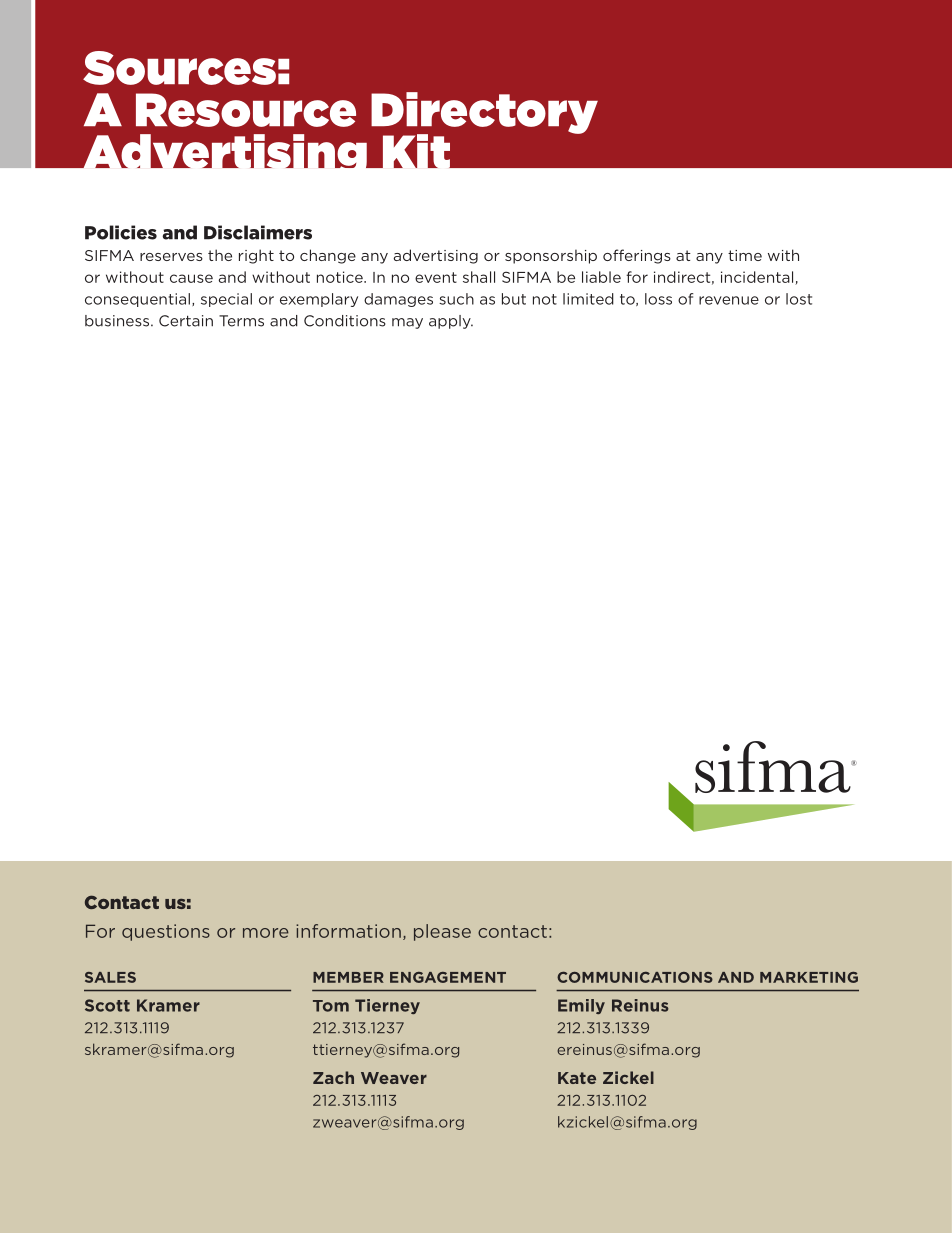  What do you see at coordinates (179, 68) in the screenshot?
I see `Sources` at bounding box center [179, 68].
